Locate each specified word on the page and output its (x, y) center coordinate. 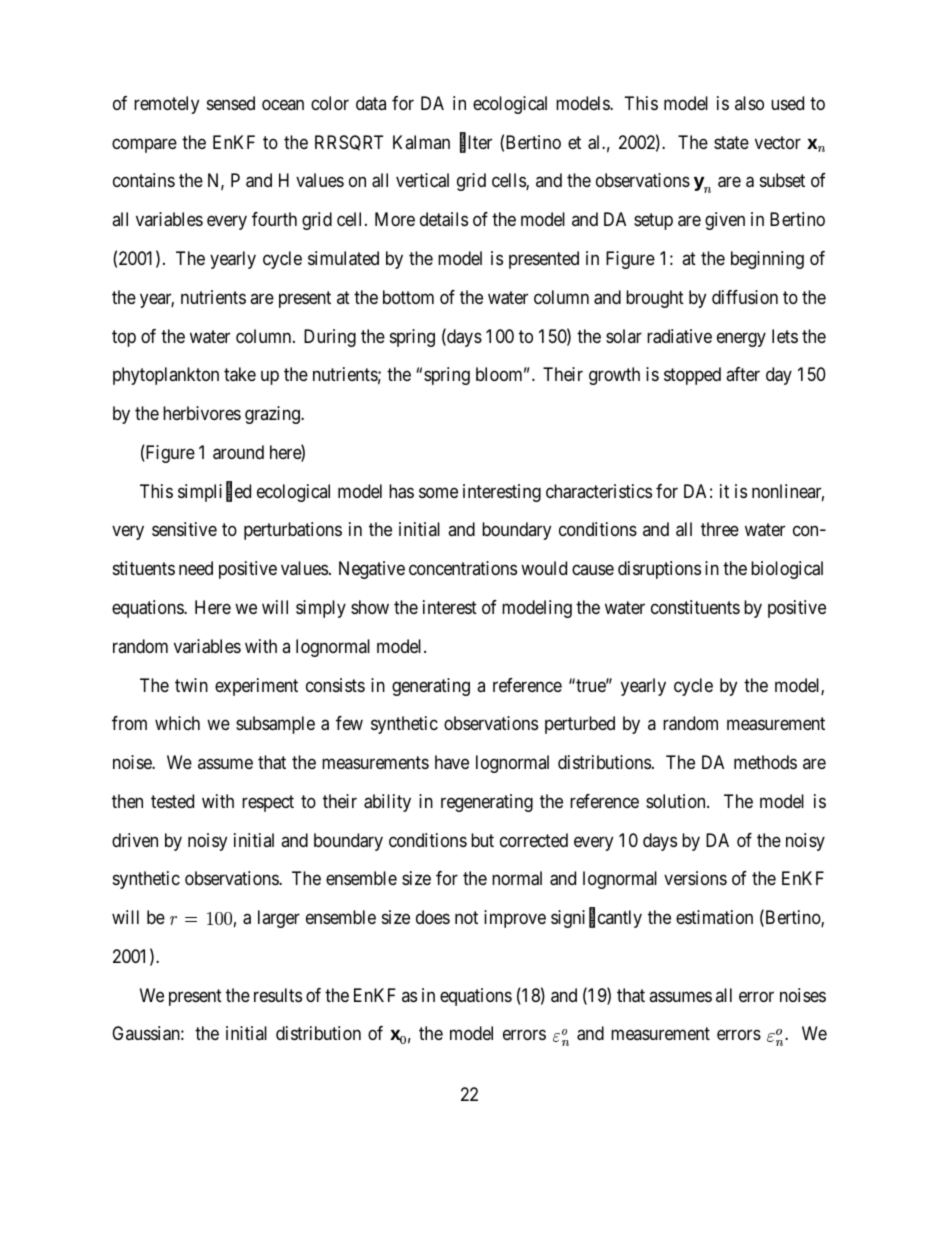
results (278, 995)
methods (765, 762)
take (240, 374)
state (731, 142)
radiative (679, 336)
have (452, 762)
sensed (231, 103)
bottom (408, 297)
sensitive (184, 529)
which (177, 723)
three (720, 529)
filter (476, 143)
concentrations (463, 568)
